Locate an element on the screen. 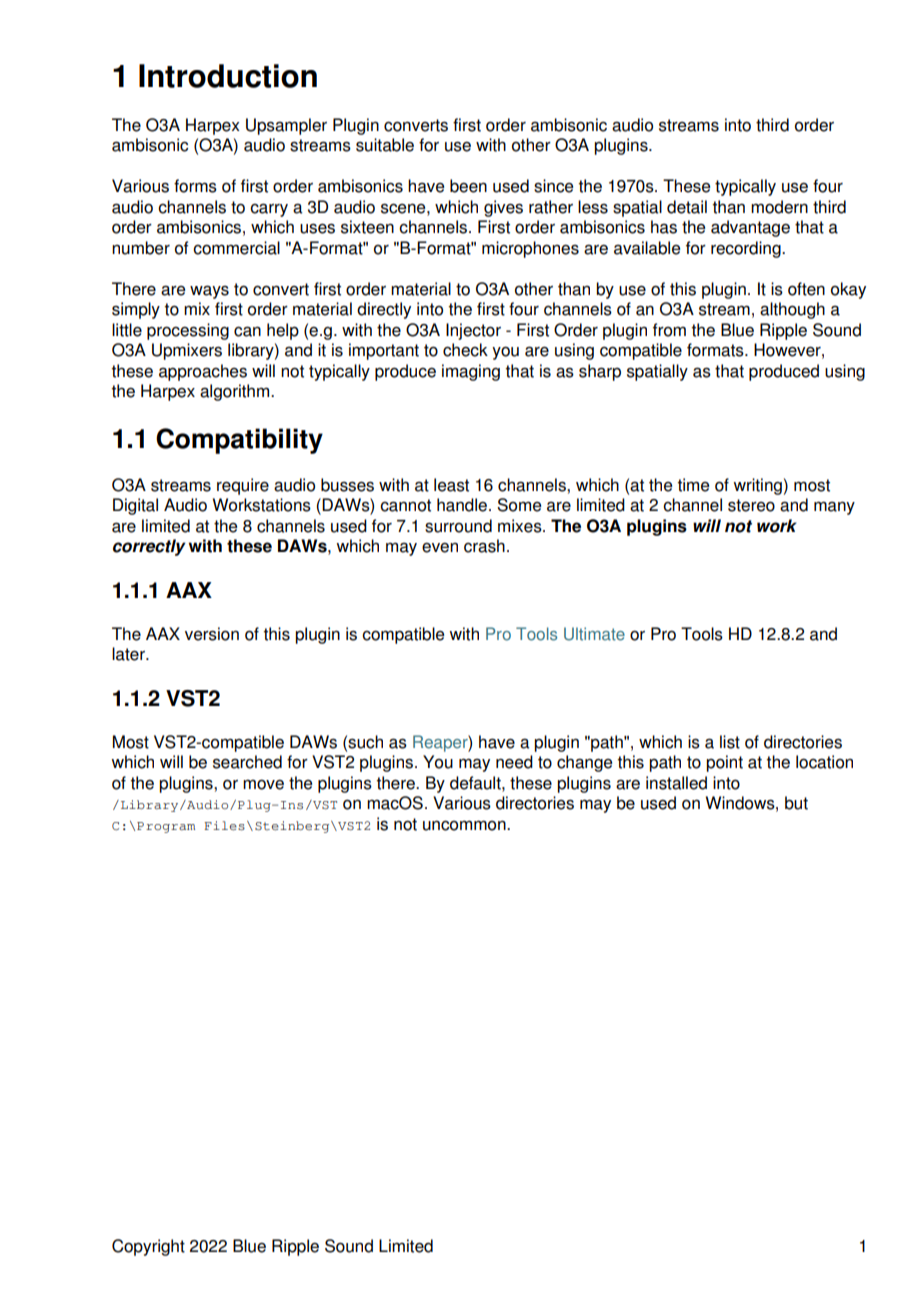 The width and height of the screenshot is (924, 1308). modern is located at coordinates (779, 207).
